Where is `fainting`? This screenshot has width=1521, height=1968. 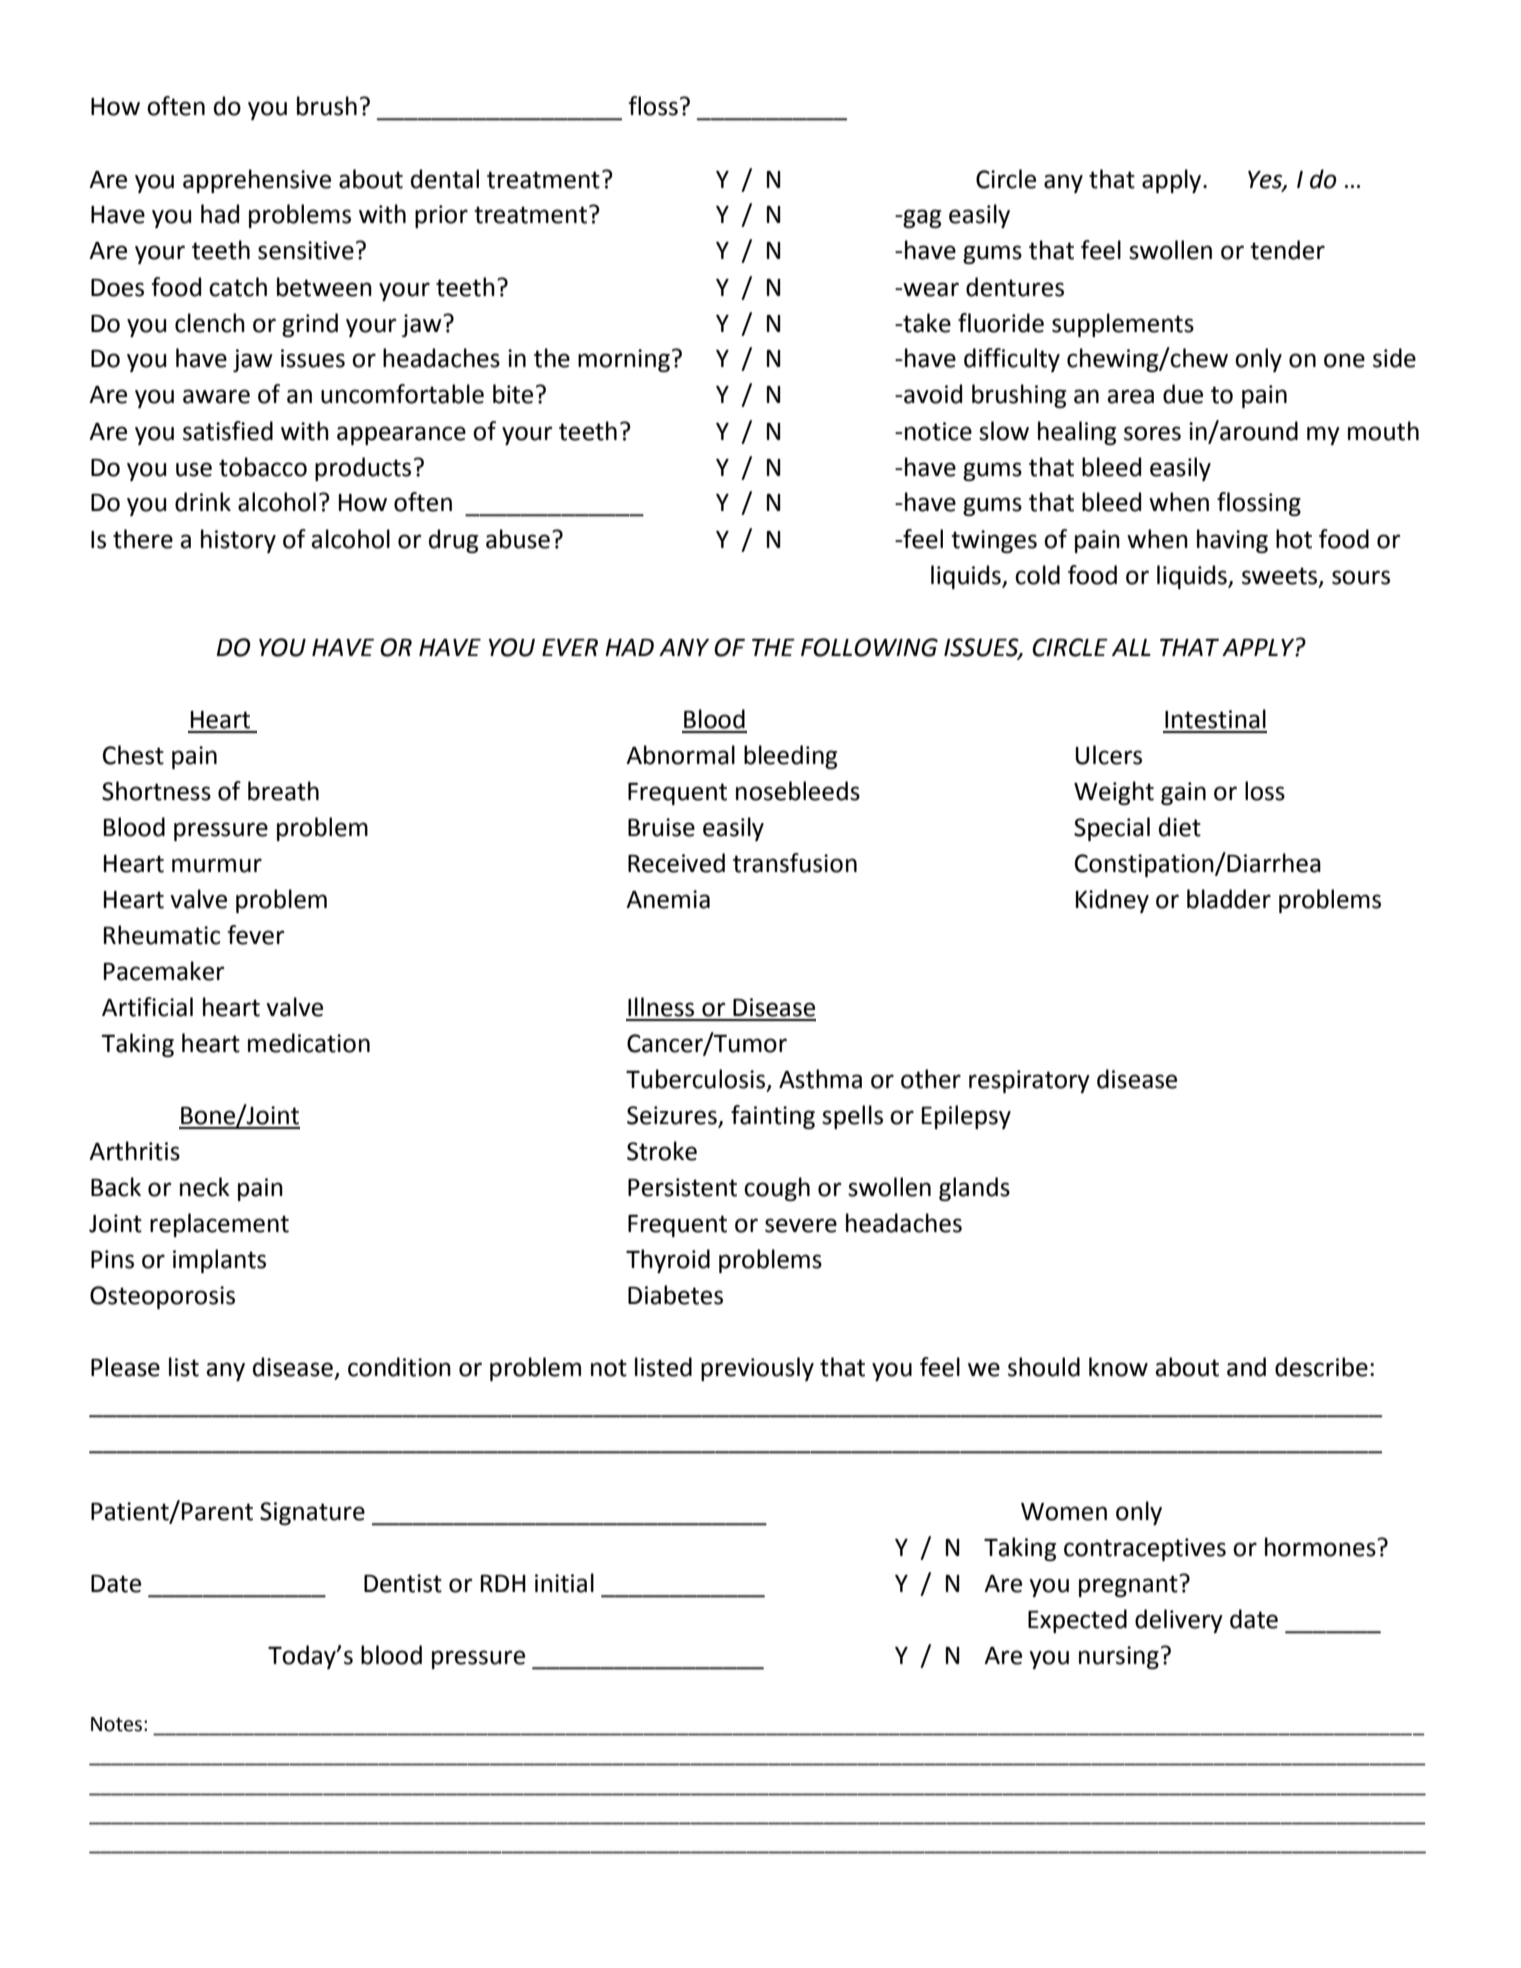
fainting is located at coordinates (773, 1117).
